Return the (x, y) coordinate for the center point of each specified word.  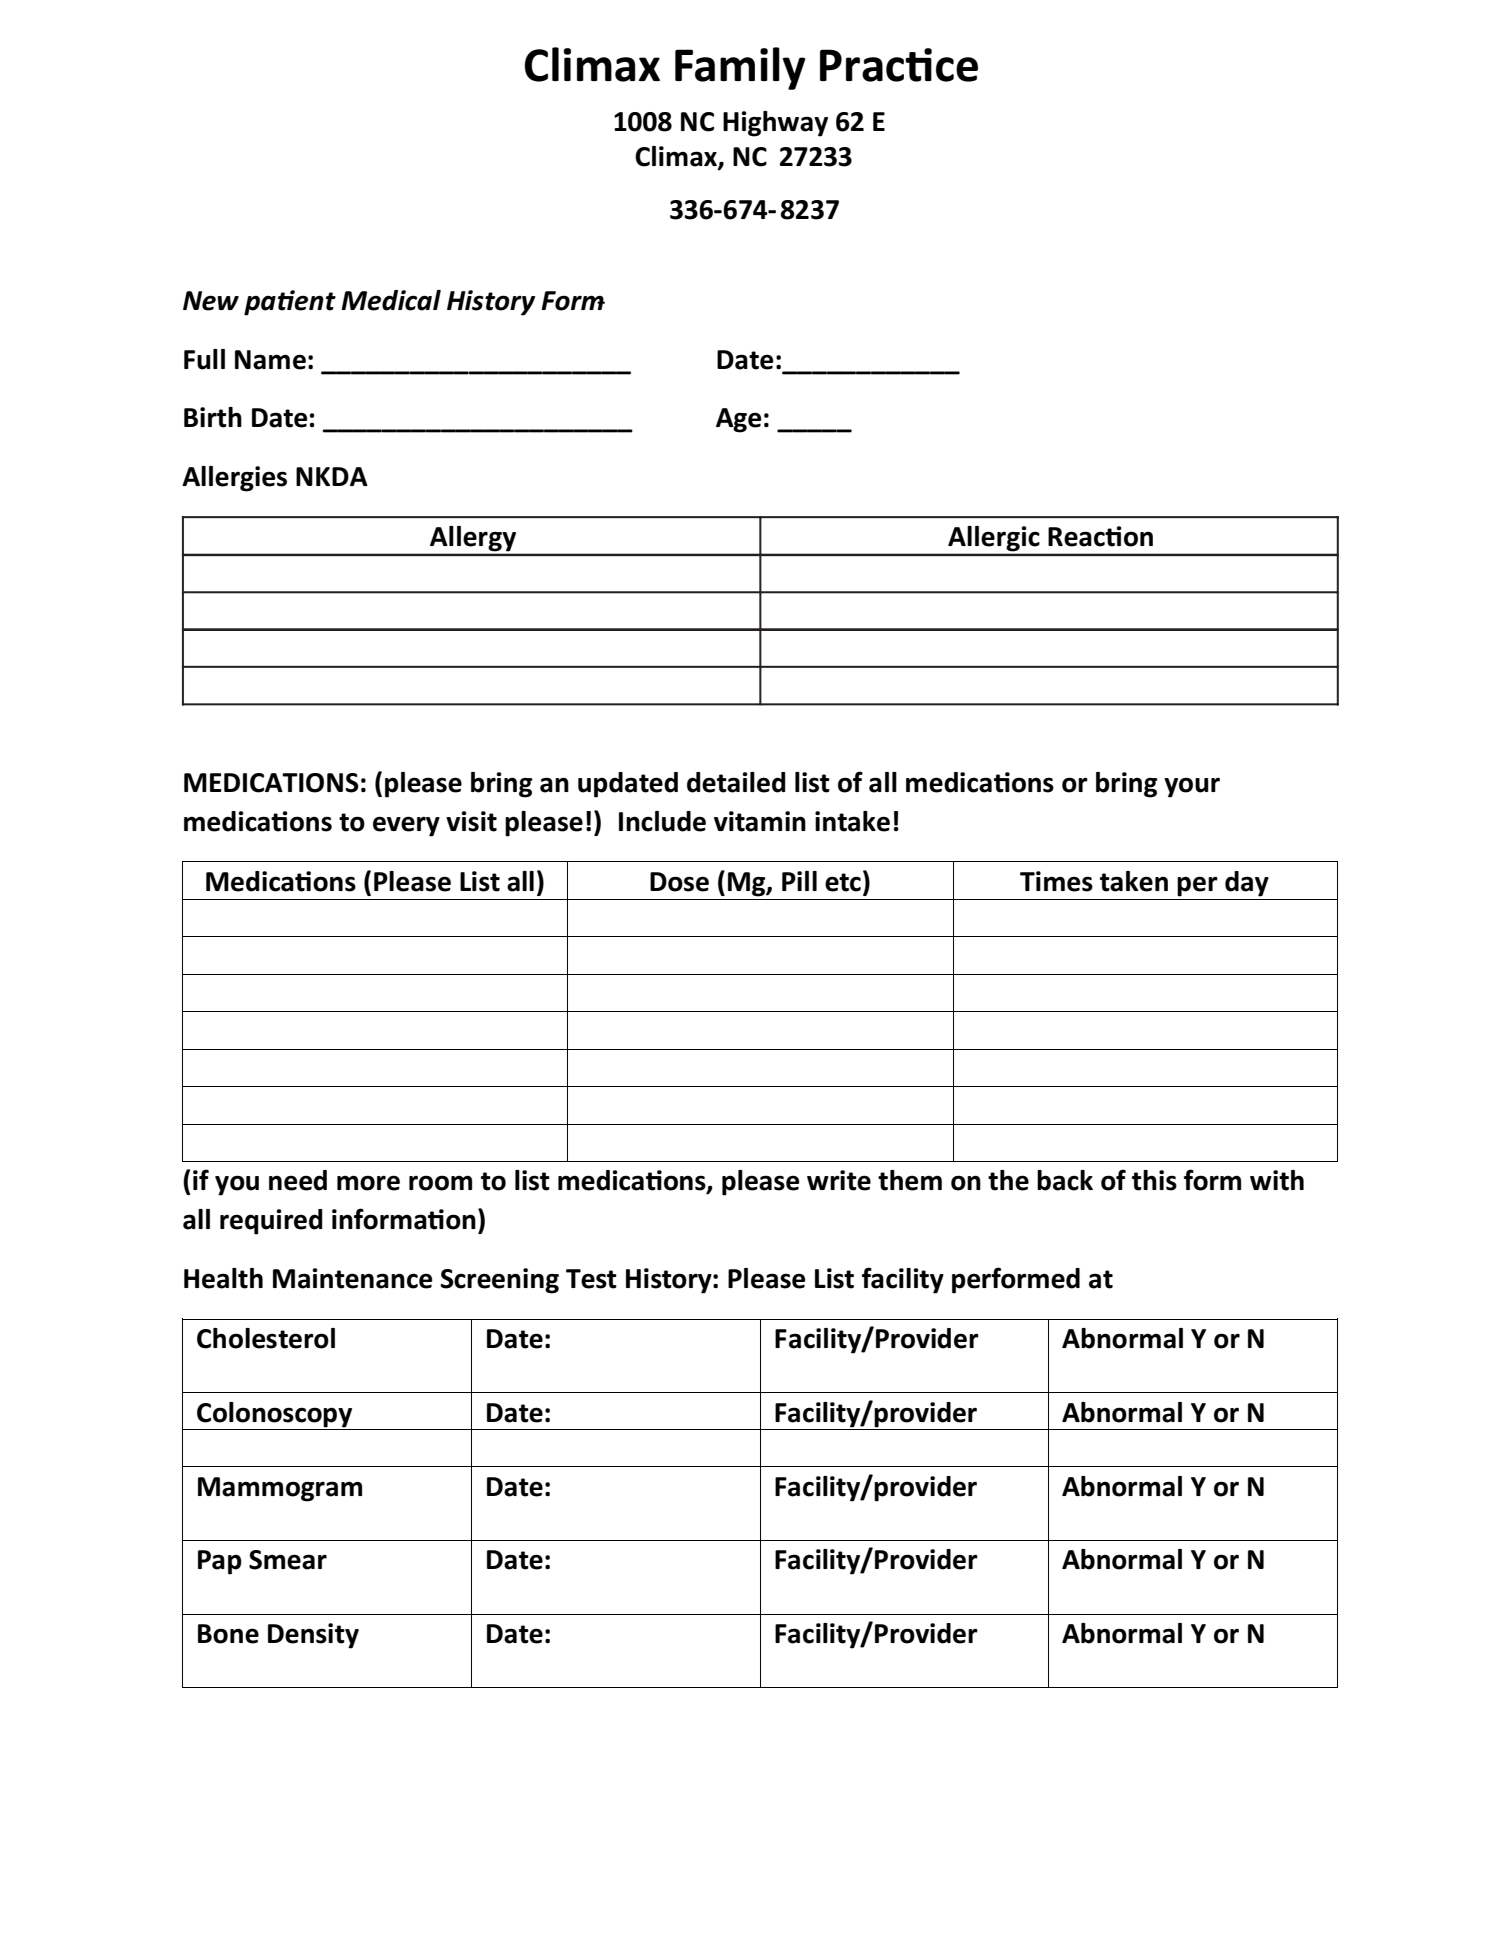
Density (313, 1636)
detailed (736, 782)
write (839, 1180)
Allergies (234, 479)
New (211, 301)
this (1154, 1180)
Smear (288, 1560)
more (368, 1183)
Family (740, 68)
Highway (775, 124)
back (1065, 1180)
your (1192, 787)
